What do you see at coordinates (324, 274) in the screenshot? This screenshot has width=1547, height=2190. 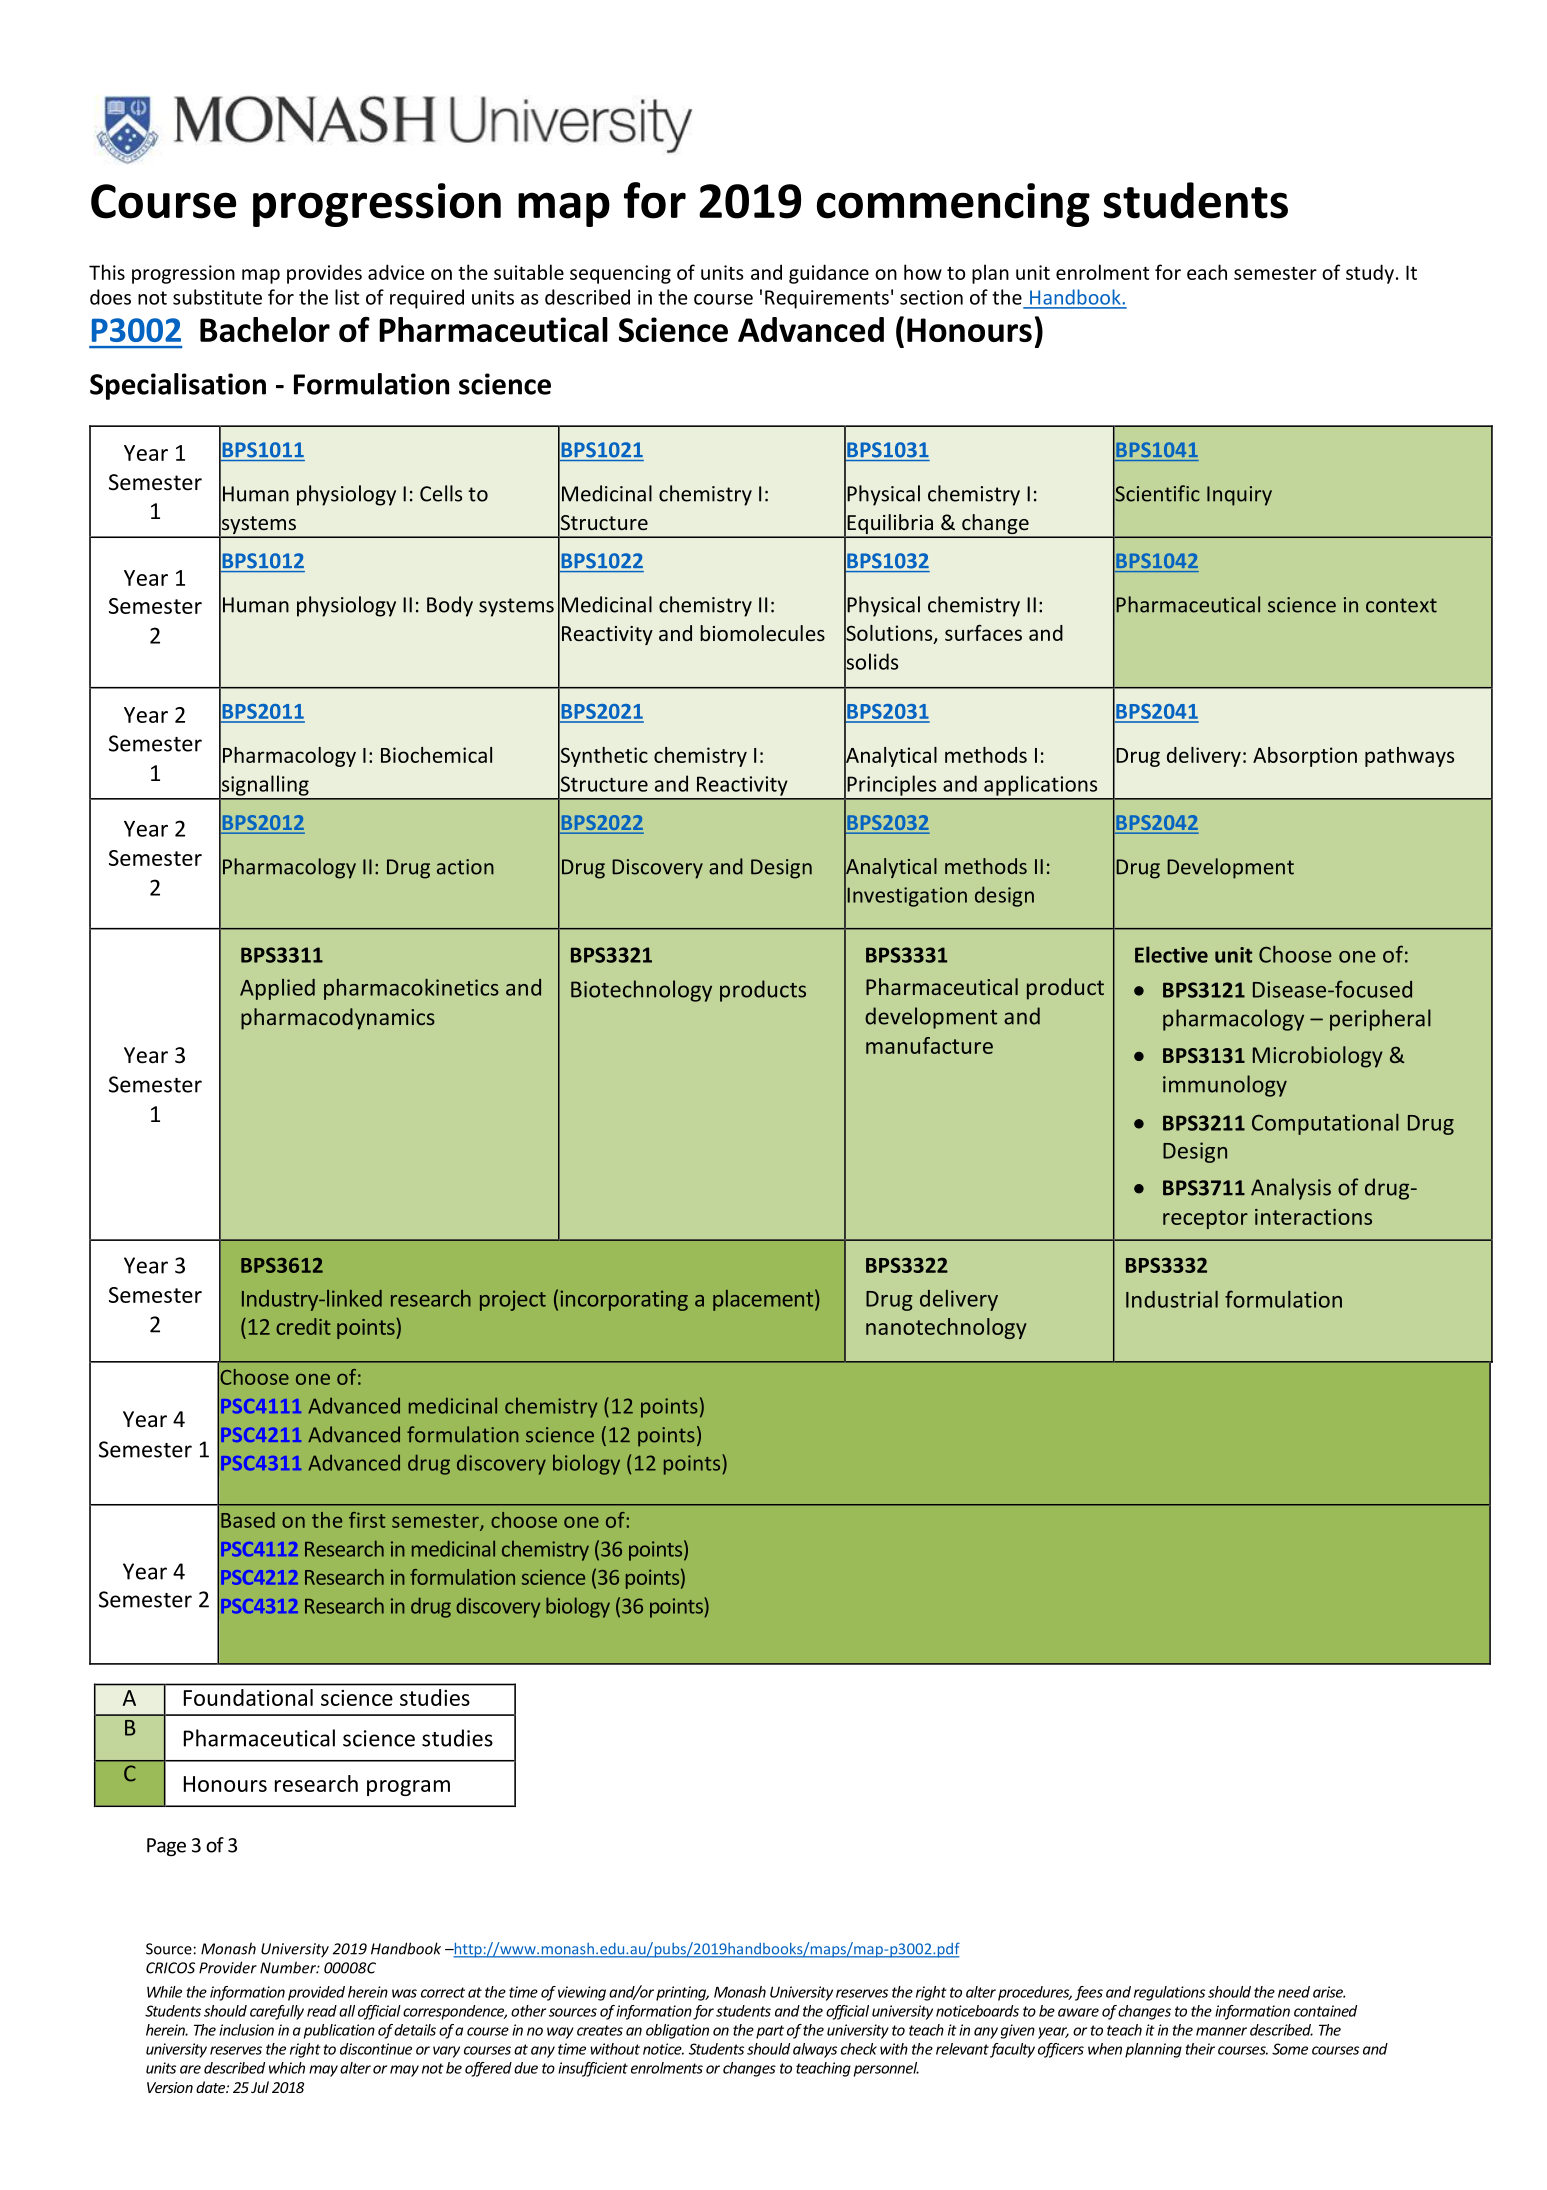 I see `provides` at bounding box center [324, 274].
